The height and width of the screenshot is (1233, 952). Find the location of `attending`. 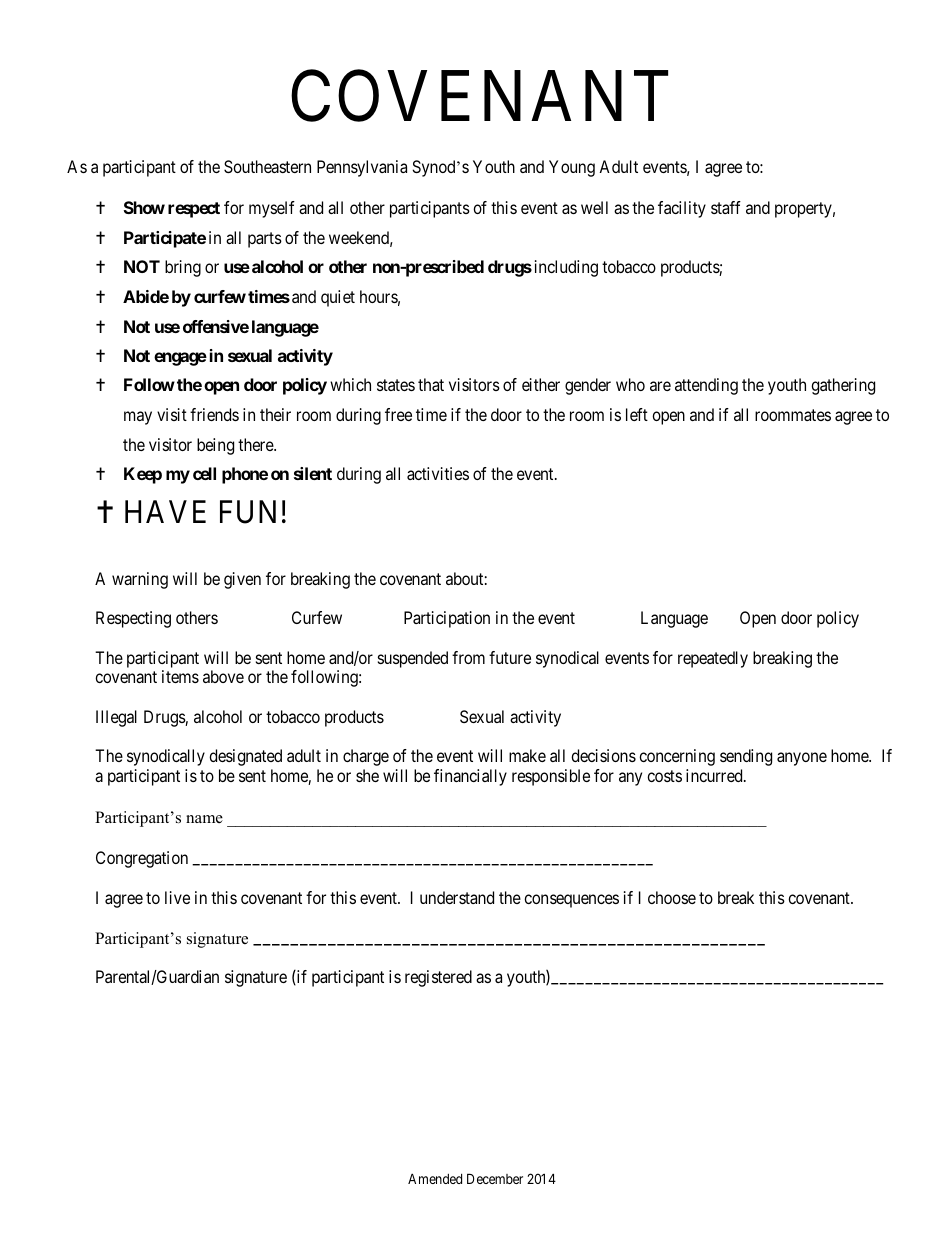

attending is located at coordinates (706, 386).
